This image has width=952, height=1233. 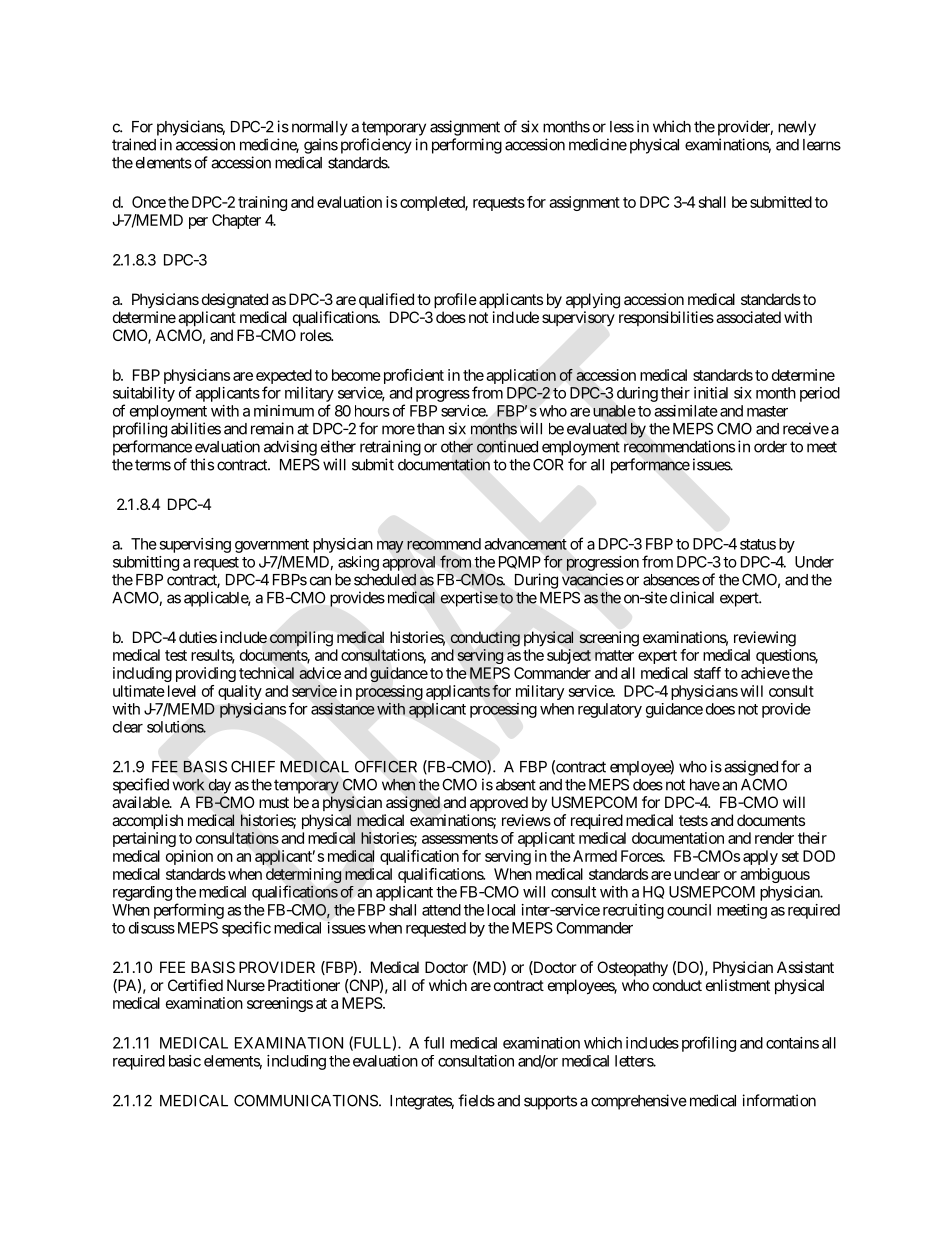 What do you see at coordinates (521, 376) in the image?
I see `application` at bounding box center [521, 376].
